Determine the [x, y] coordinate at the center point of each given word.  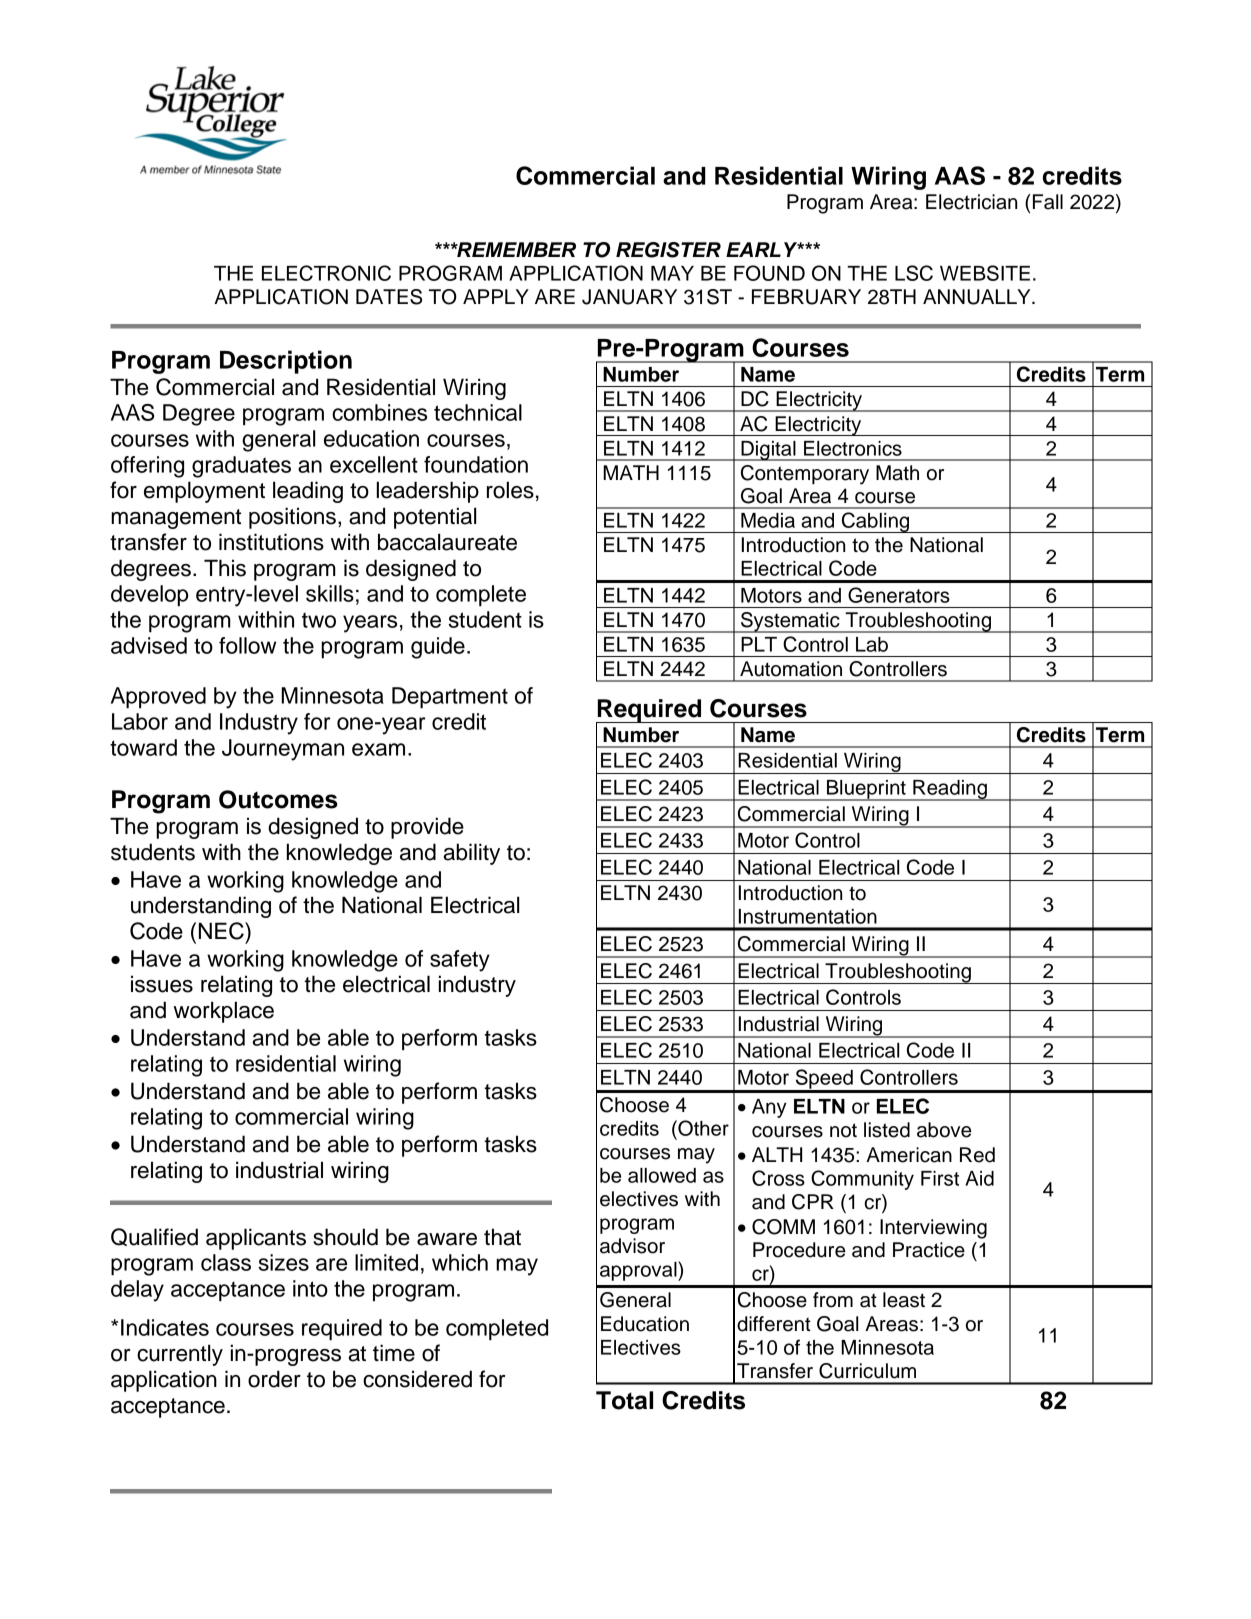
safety [460, 961]
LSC [914, 273]
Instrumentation [808, 916]
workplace [223, 1012]
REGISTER [668, 250]
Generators [899, 595]
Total [624, 1400]
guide [438, 648]
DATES [389, 297]
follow [247, 645]
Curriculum [867, 1371]
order [274, 1379]
